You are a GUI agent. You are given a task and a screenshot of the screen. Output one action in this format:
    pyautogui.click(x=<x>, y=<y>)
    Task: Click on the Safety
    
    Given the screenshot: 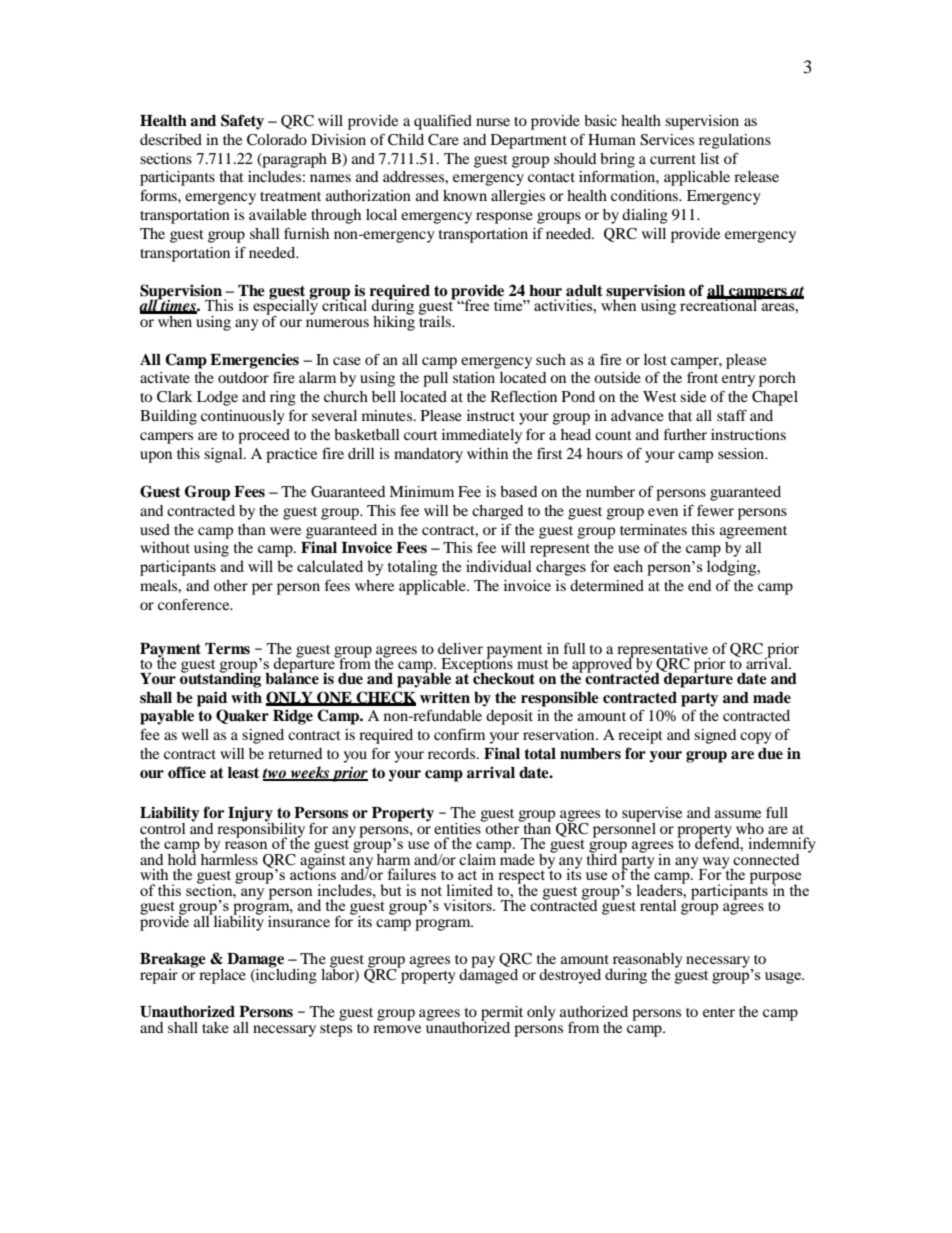 What is the action you would take?
    pyautogui.click(x=242, y=122)
